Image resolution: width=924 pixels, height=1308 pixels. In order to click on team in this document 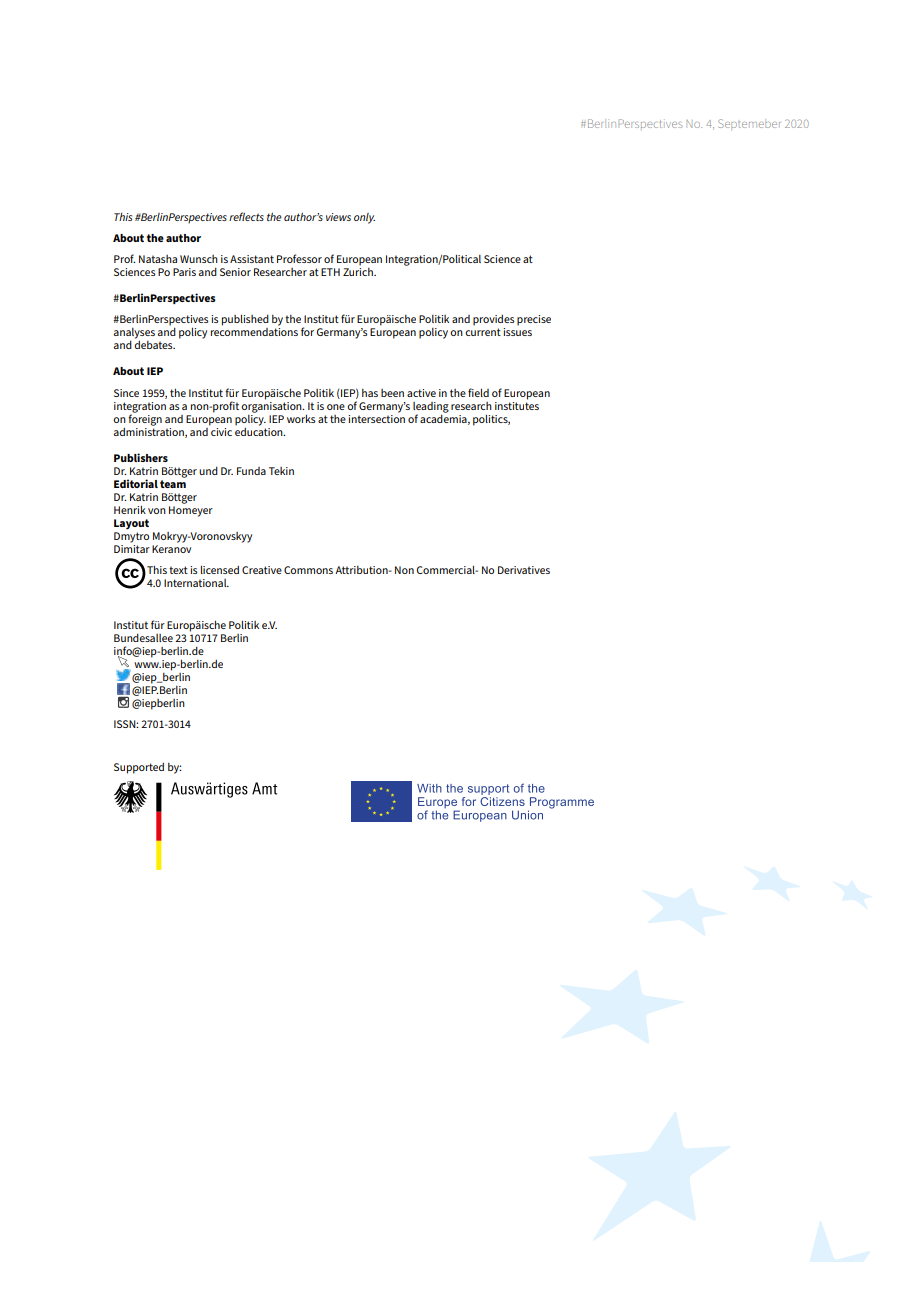, I will do `click(173, 484)`.
